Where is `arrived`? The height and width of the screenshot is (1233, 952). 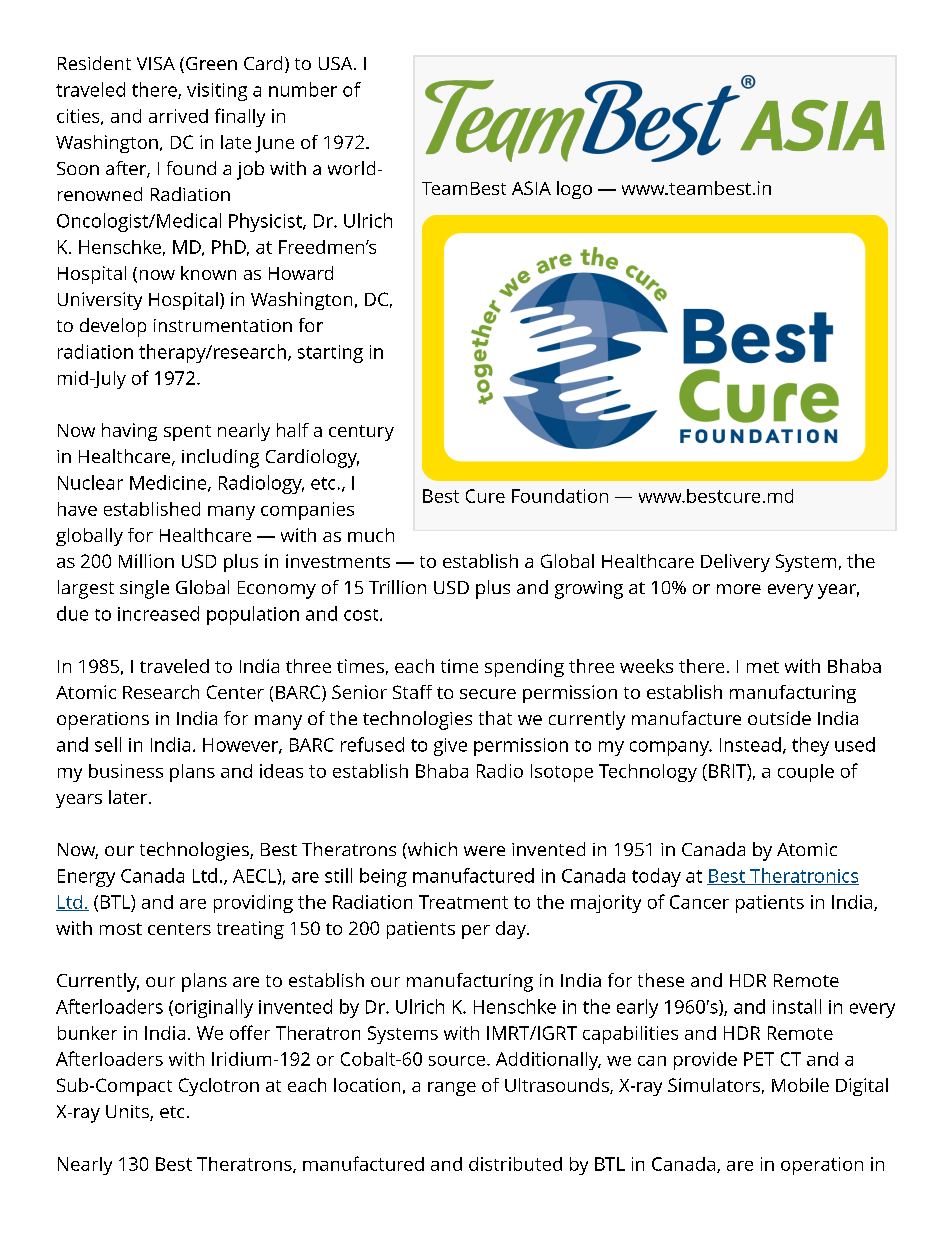 arrived is located at coordinates (178, 116).
